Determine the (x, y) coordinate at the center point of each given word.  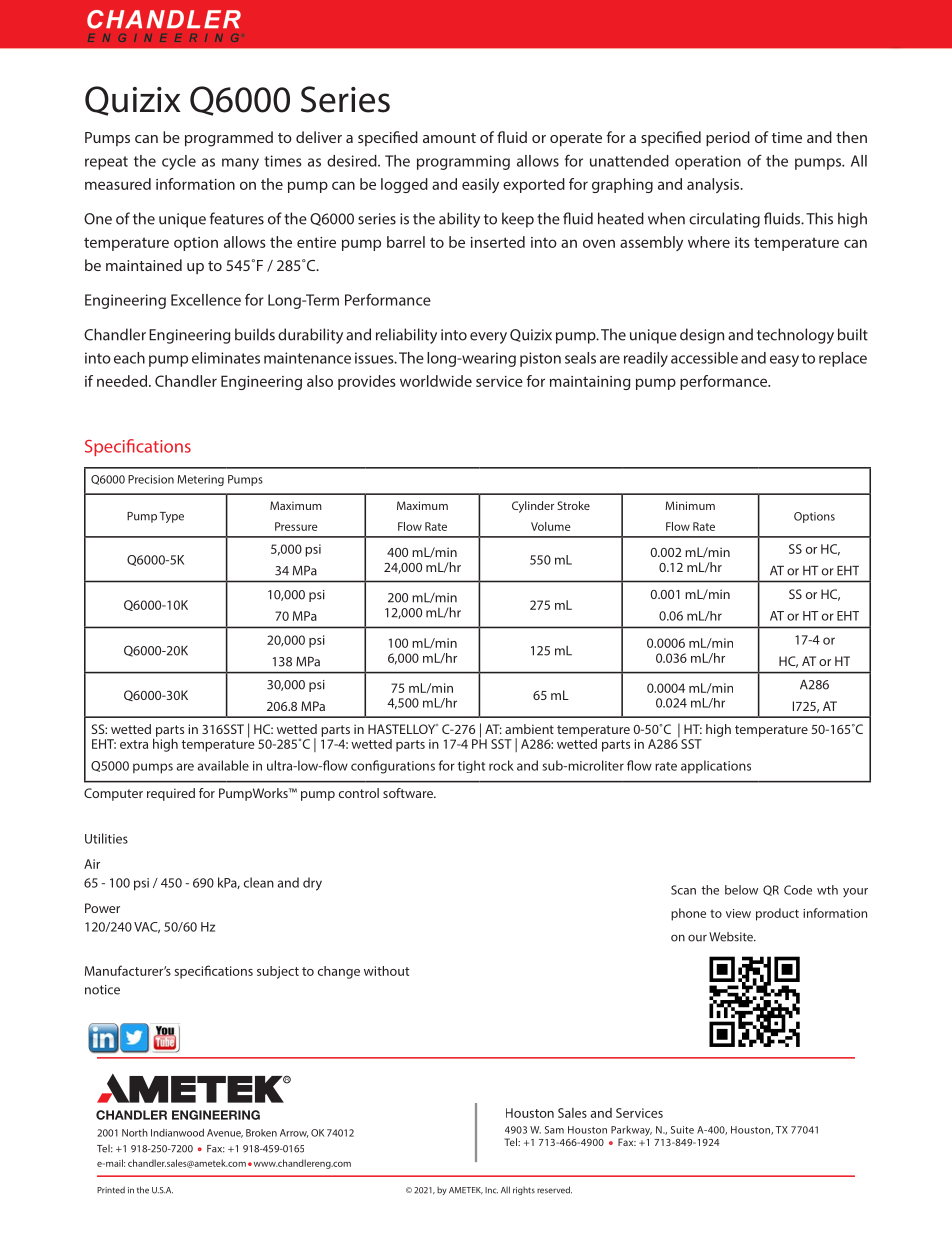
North (135, 1133)
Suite (682, 1130)
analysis (714, 185)
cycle (179, 162)
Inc (491, 1190)
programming (463, 162)
